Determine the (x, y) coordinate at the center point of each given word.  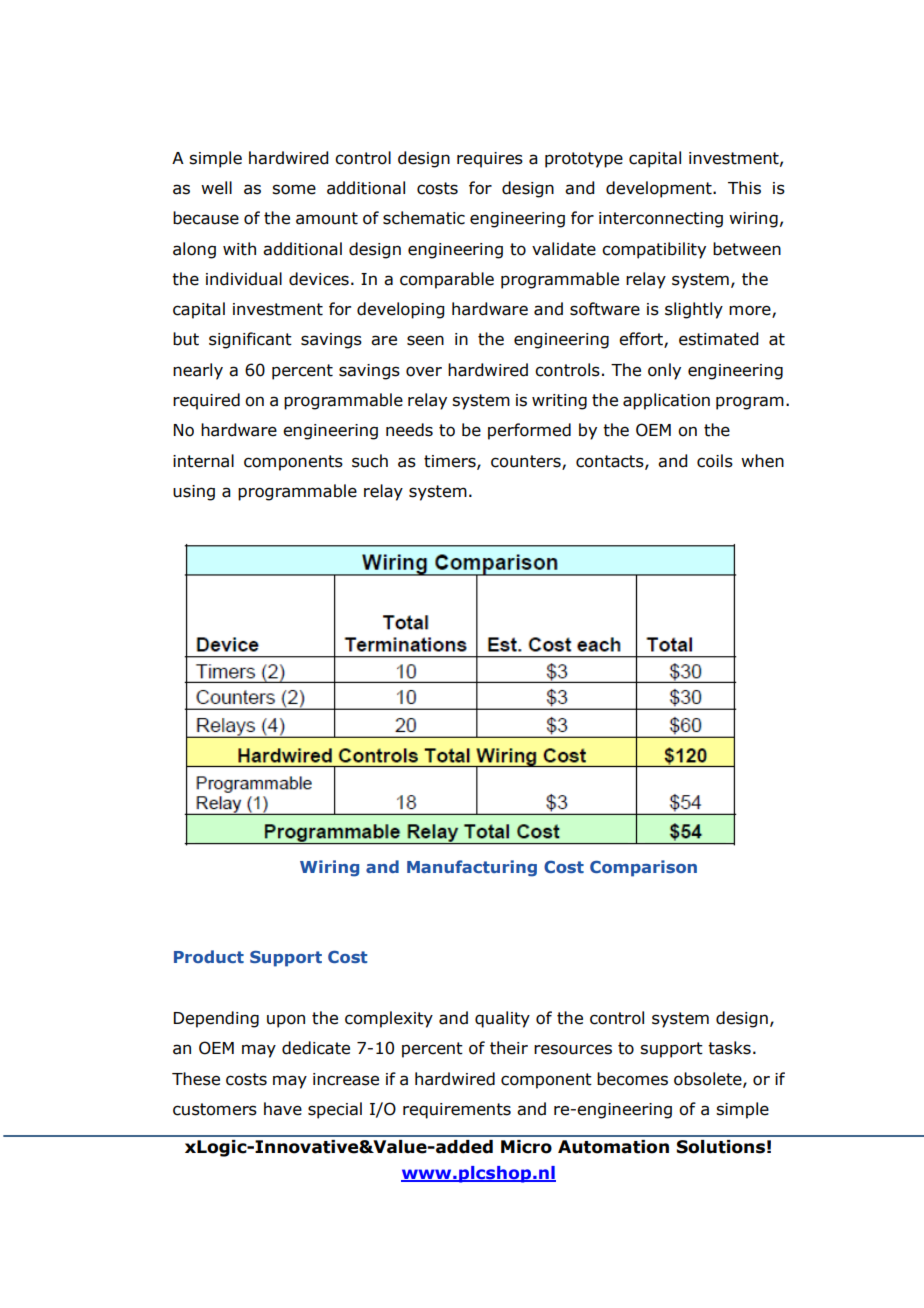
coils (715, 461)
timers (451, 462)
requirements (457, 1111)
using (194, 493)
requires (490, 160)
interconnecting (661, 220)
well (216, 188)
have (283, 1109)
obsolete (709, 1079)
